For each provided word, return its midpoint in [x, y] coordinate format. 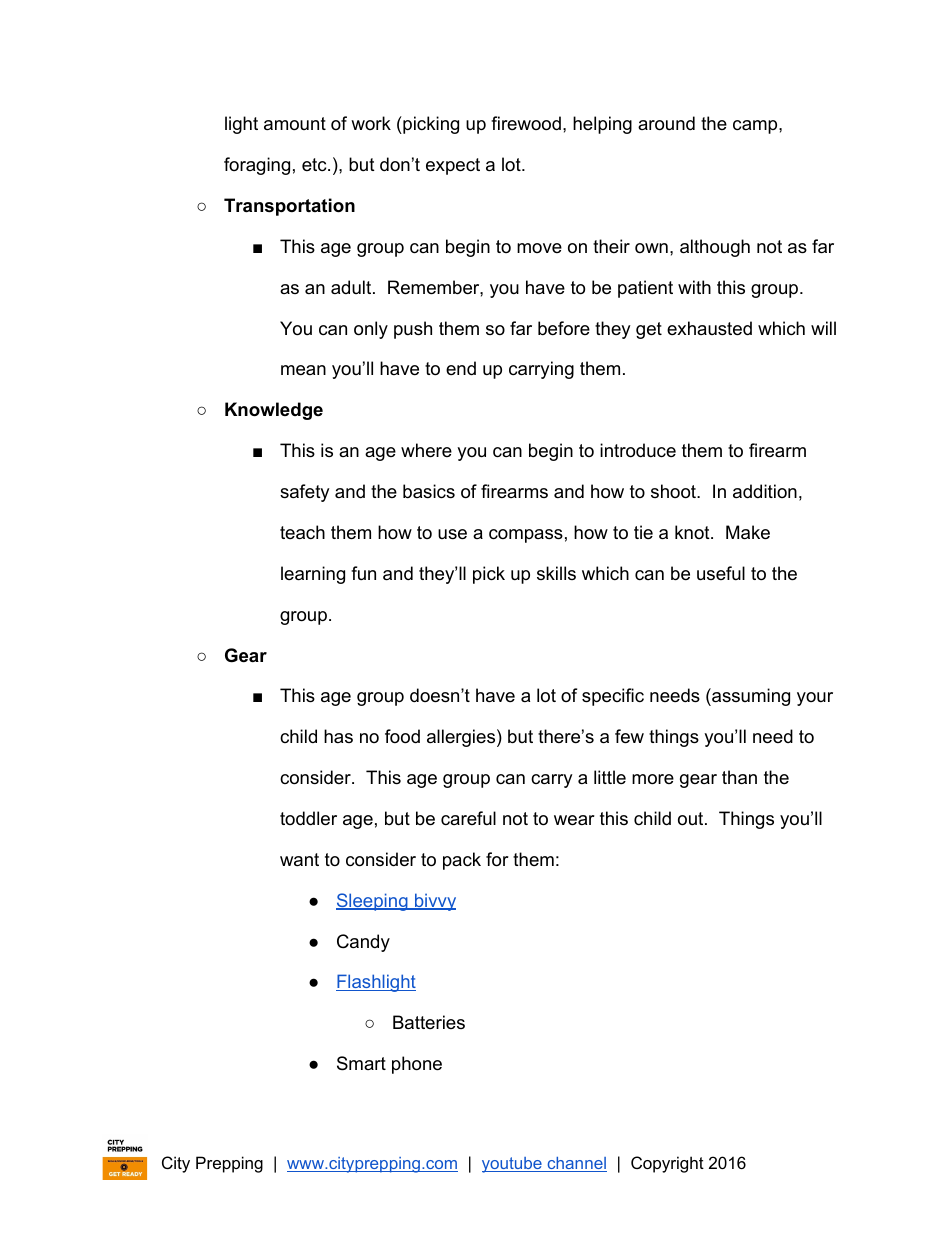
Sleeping [373, 902]
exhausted [709, 328]
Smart [361, 1063]
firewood [526, 123]
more [653, 779]
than [739, 777]
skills [556, 573]
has [338, 736]
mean [303, 370]
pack [462, 861]
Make [748, 532]
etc [315, 164]
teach [302, 532]
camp [756, 127]
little [610, 777]
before [564, 328]
